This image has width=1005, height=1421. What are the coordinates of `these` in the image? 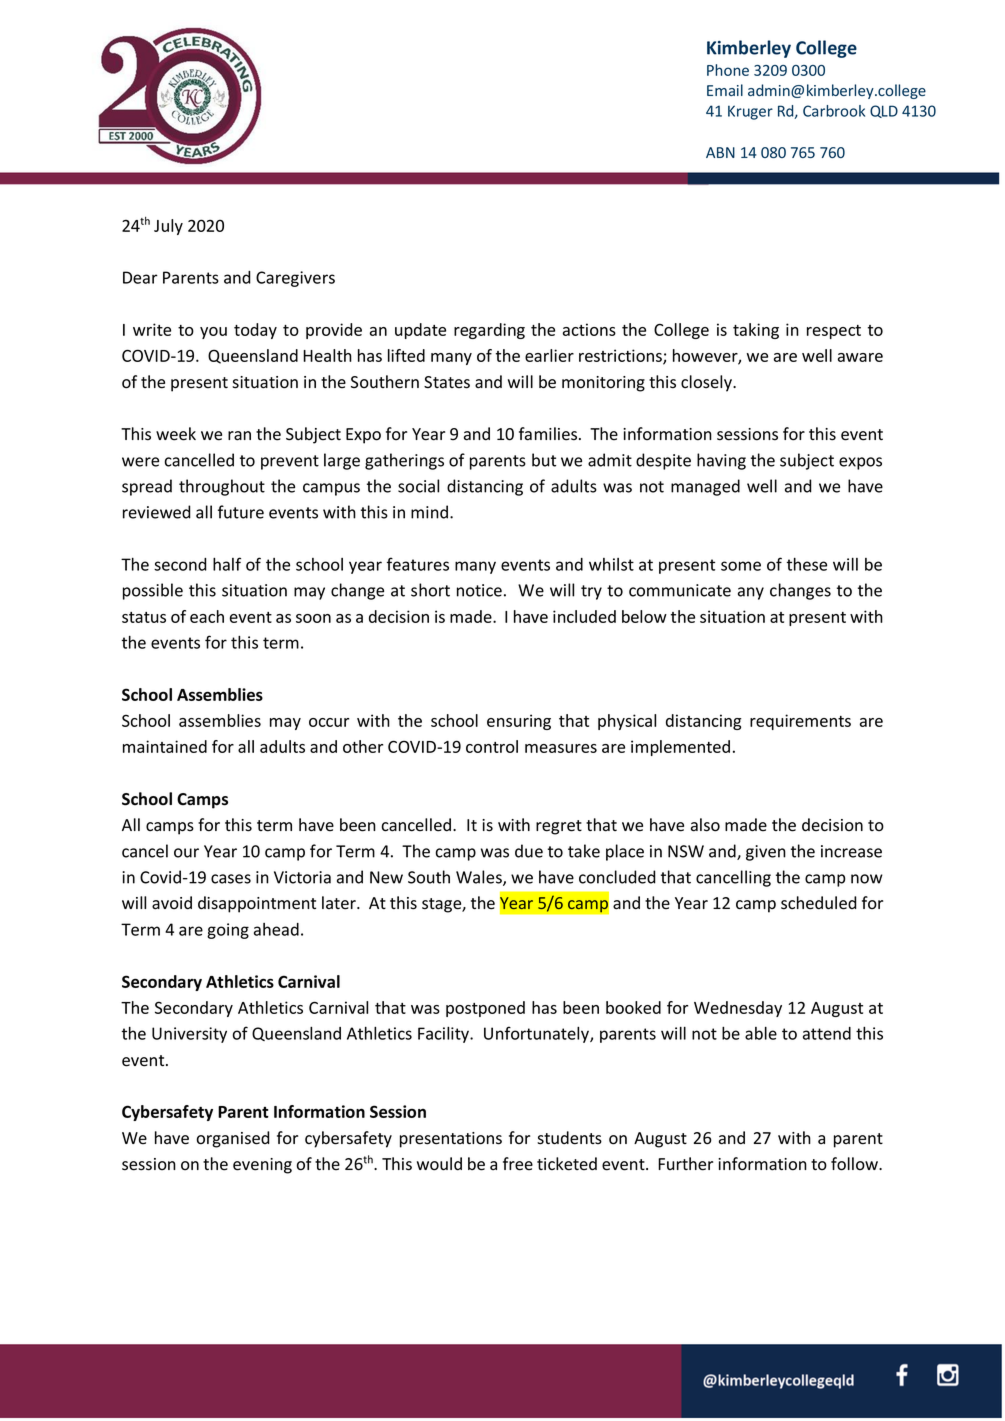 It's located at (807, 564).
